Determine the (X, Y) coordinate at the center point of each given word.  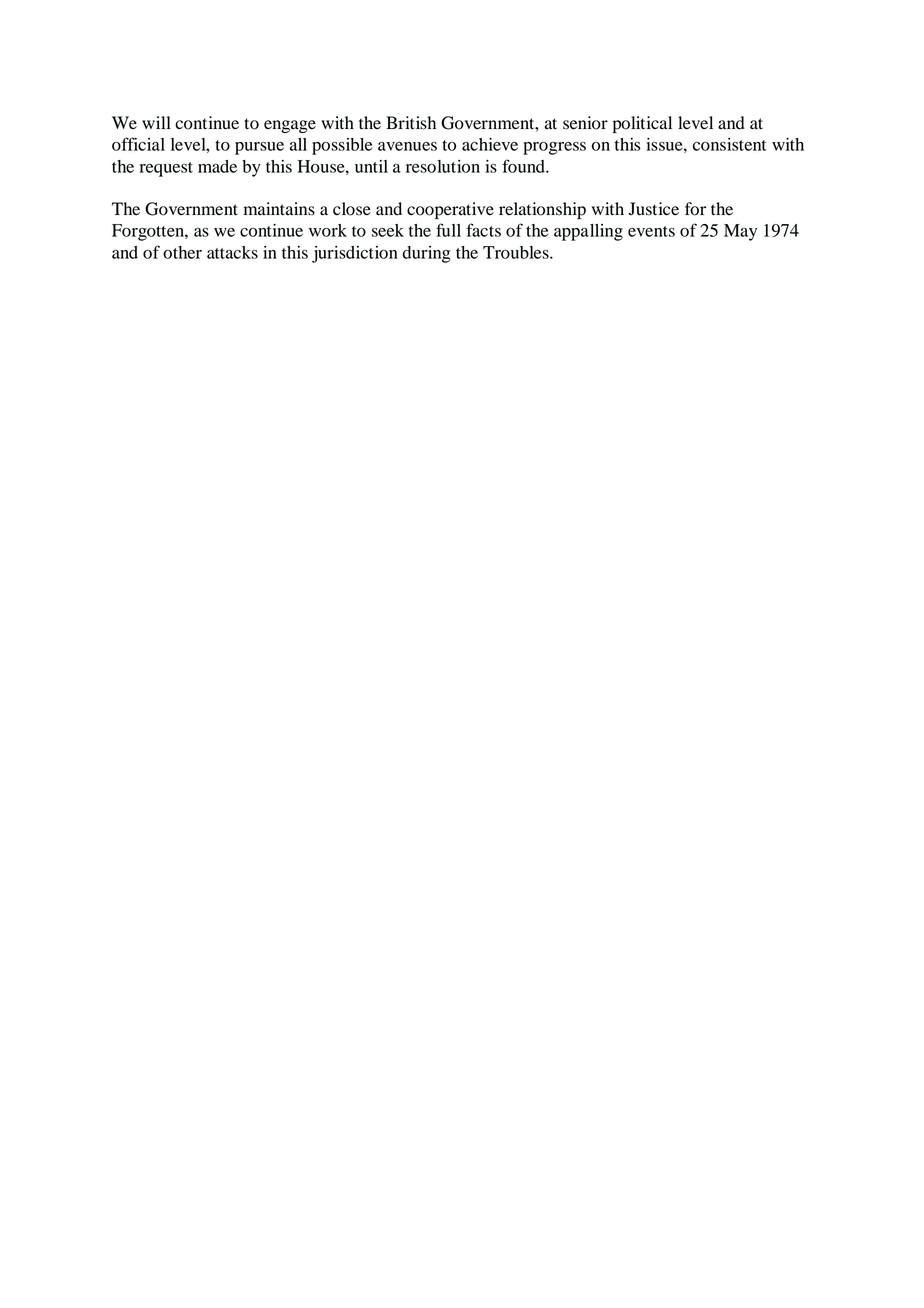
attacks (232, 252)
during (426, 254)
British (411, 123)
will (156, 122)
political (642, 124)
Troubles (517, 252)
